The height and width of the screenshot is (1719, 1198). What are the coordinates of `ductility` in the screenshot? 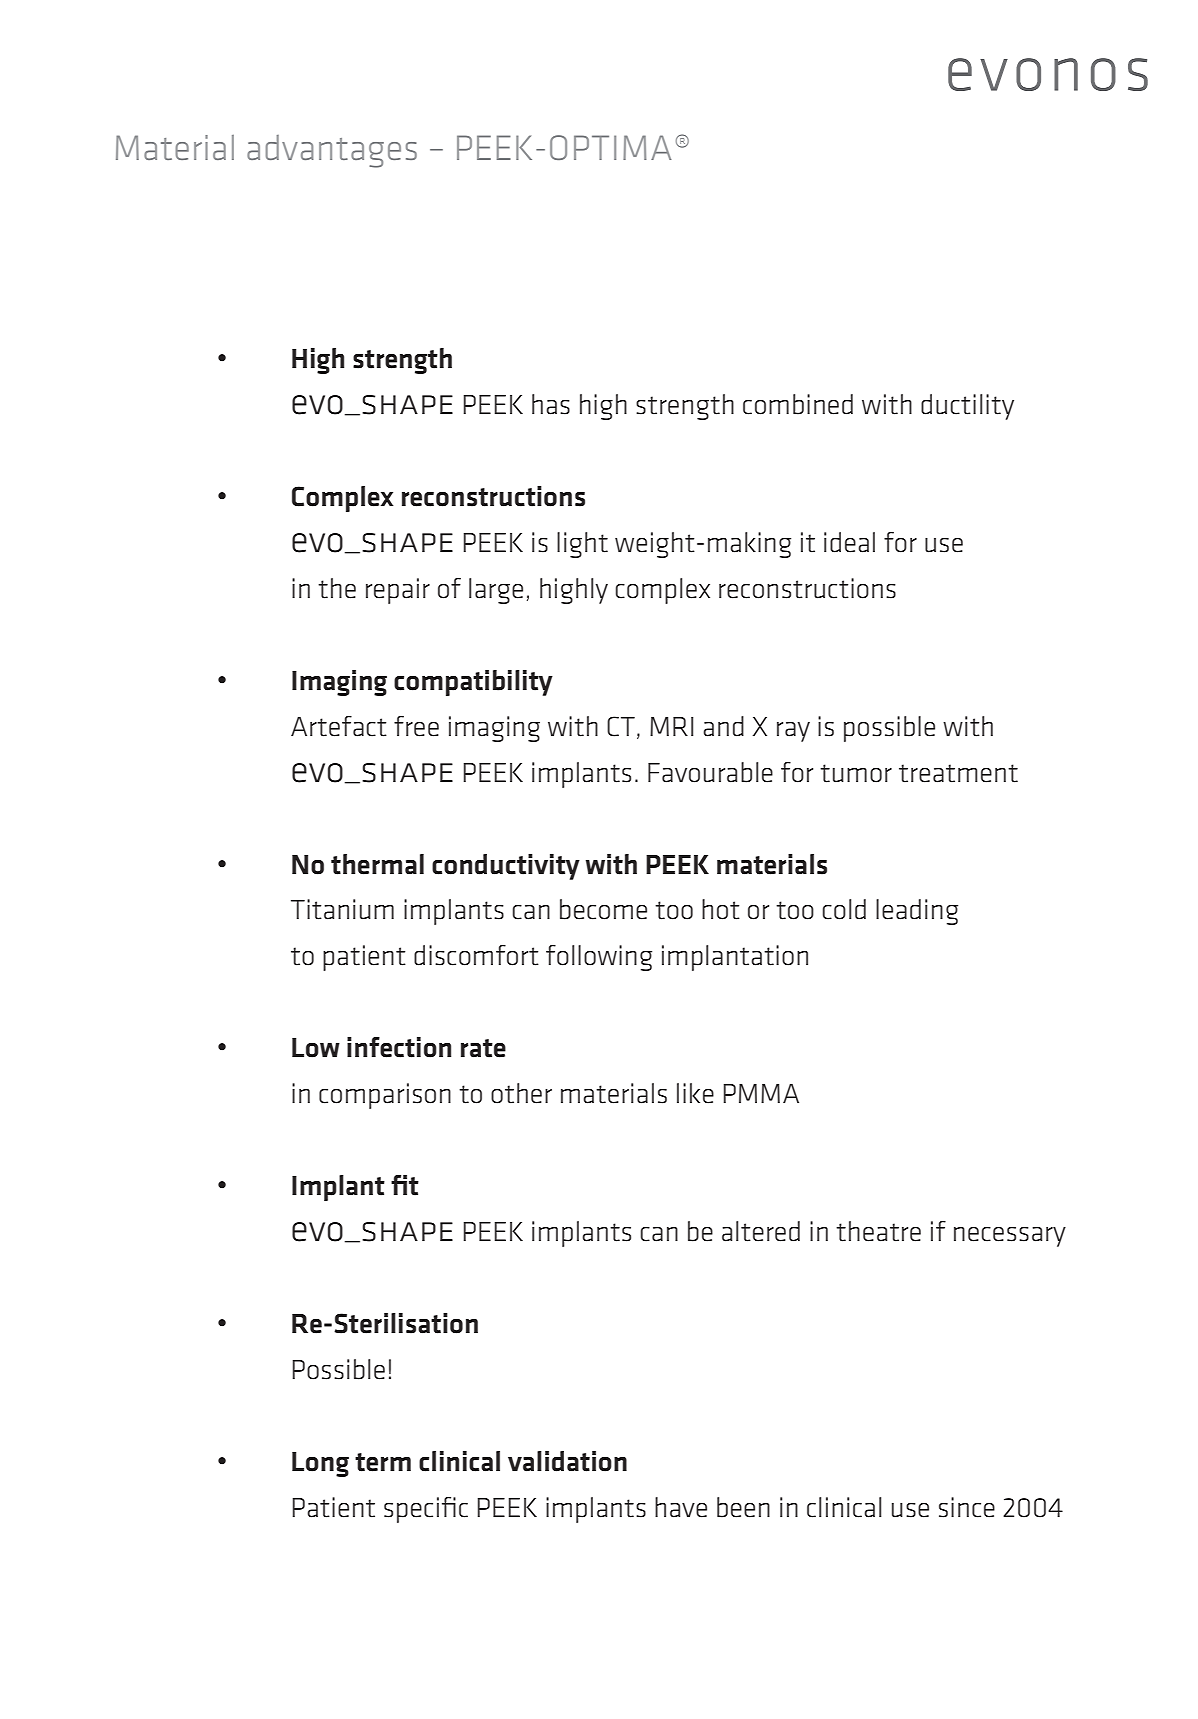 It's located at (967, 407).
